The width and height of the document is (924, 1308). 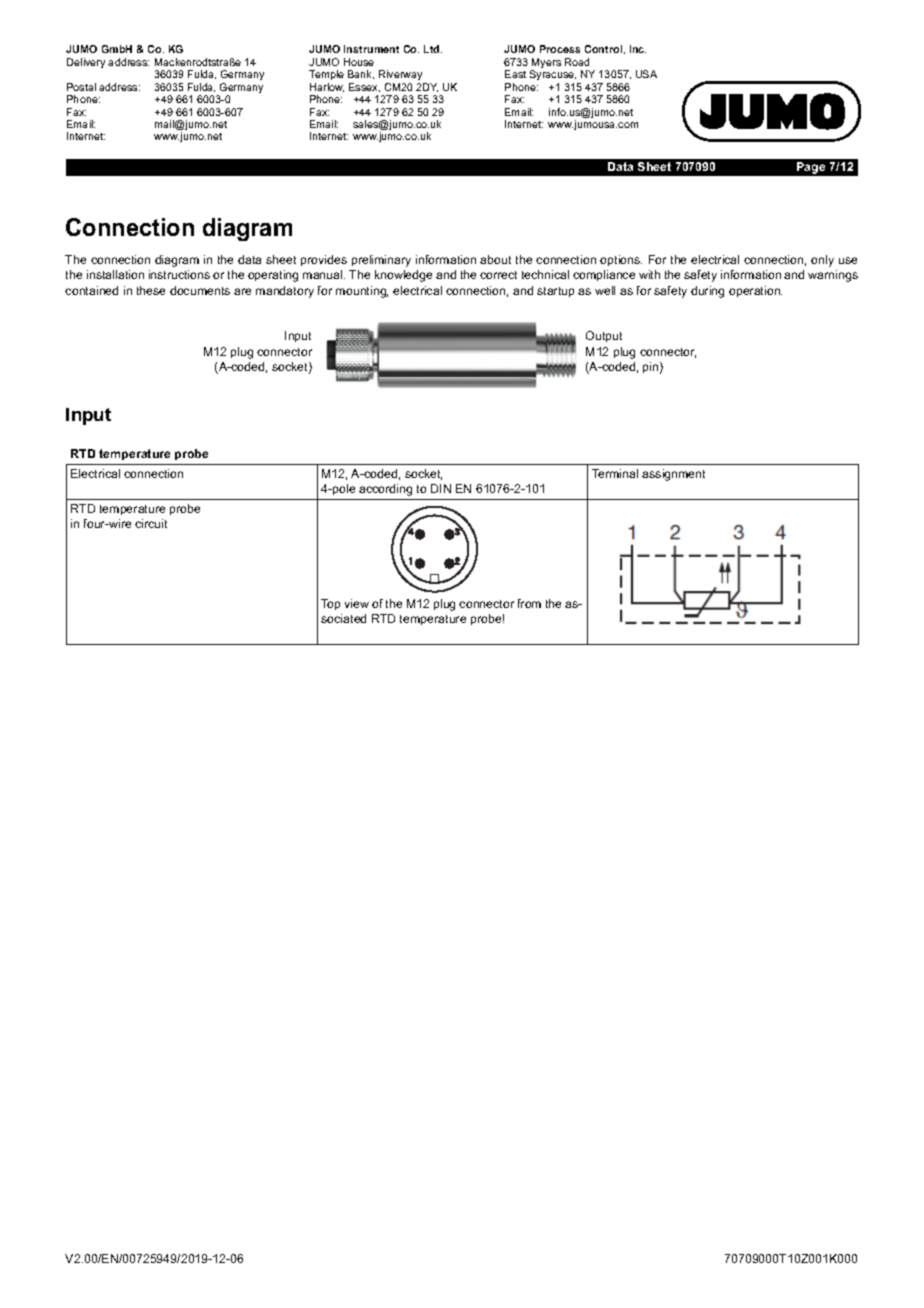 What do you see at coordinates (615, 473) in the document?
I see `Terminal` at bounding box center [615, 473].
